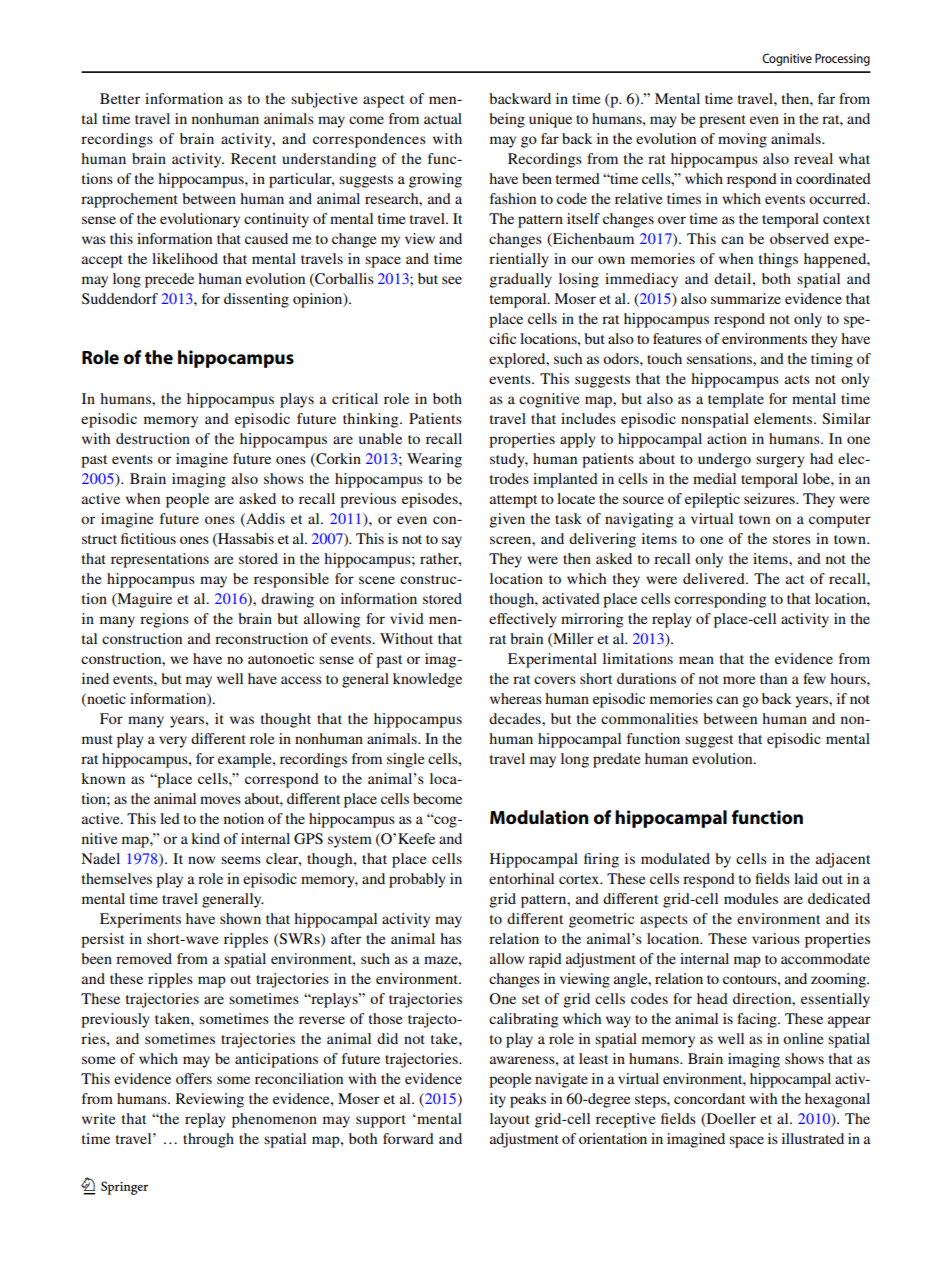 The width and height of the page is (952, 1265). Describe the element at coordinates (164, 620) in the page. I see `regions` at that location.
